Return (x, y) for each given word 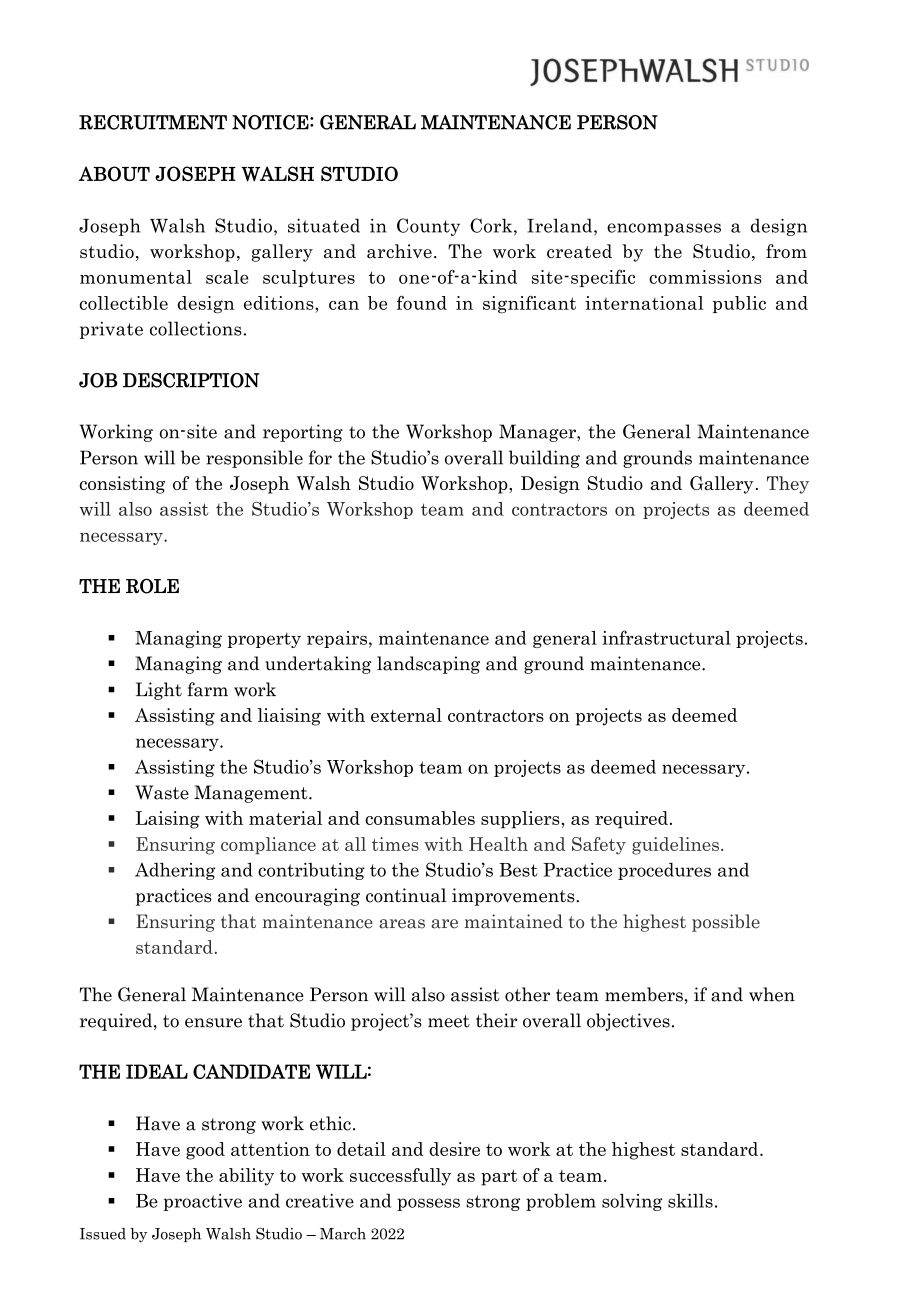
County (428, 227)
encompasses (664, 229)
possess (428, 1204)
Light (159, 691)
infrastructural (666, 637)
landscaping (428, 665)
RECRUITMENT (153, 122)
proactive (202, 1202)
